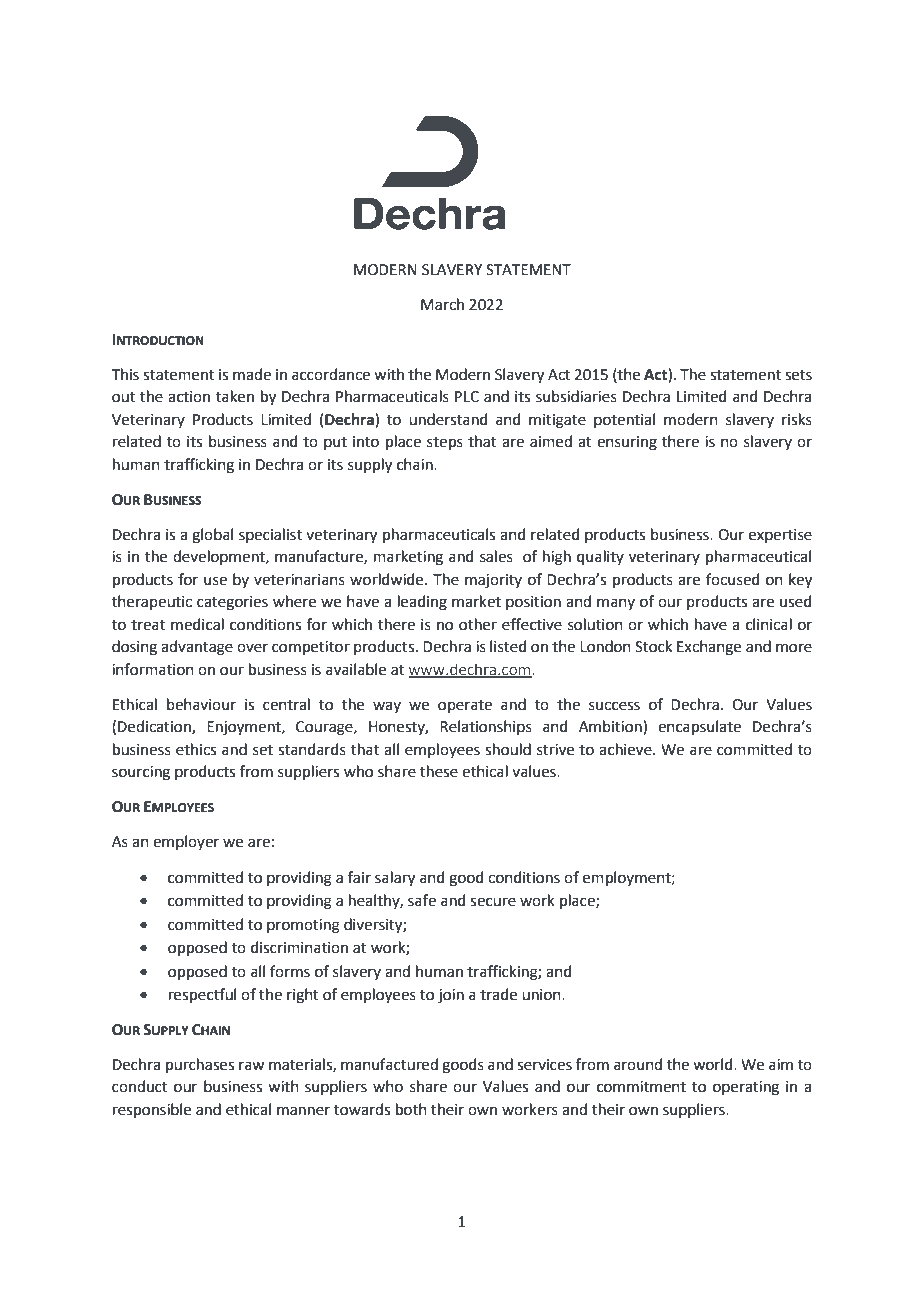  I want to click on operate, so click(465, 706).
